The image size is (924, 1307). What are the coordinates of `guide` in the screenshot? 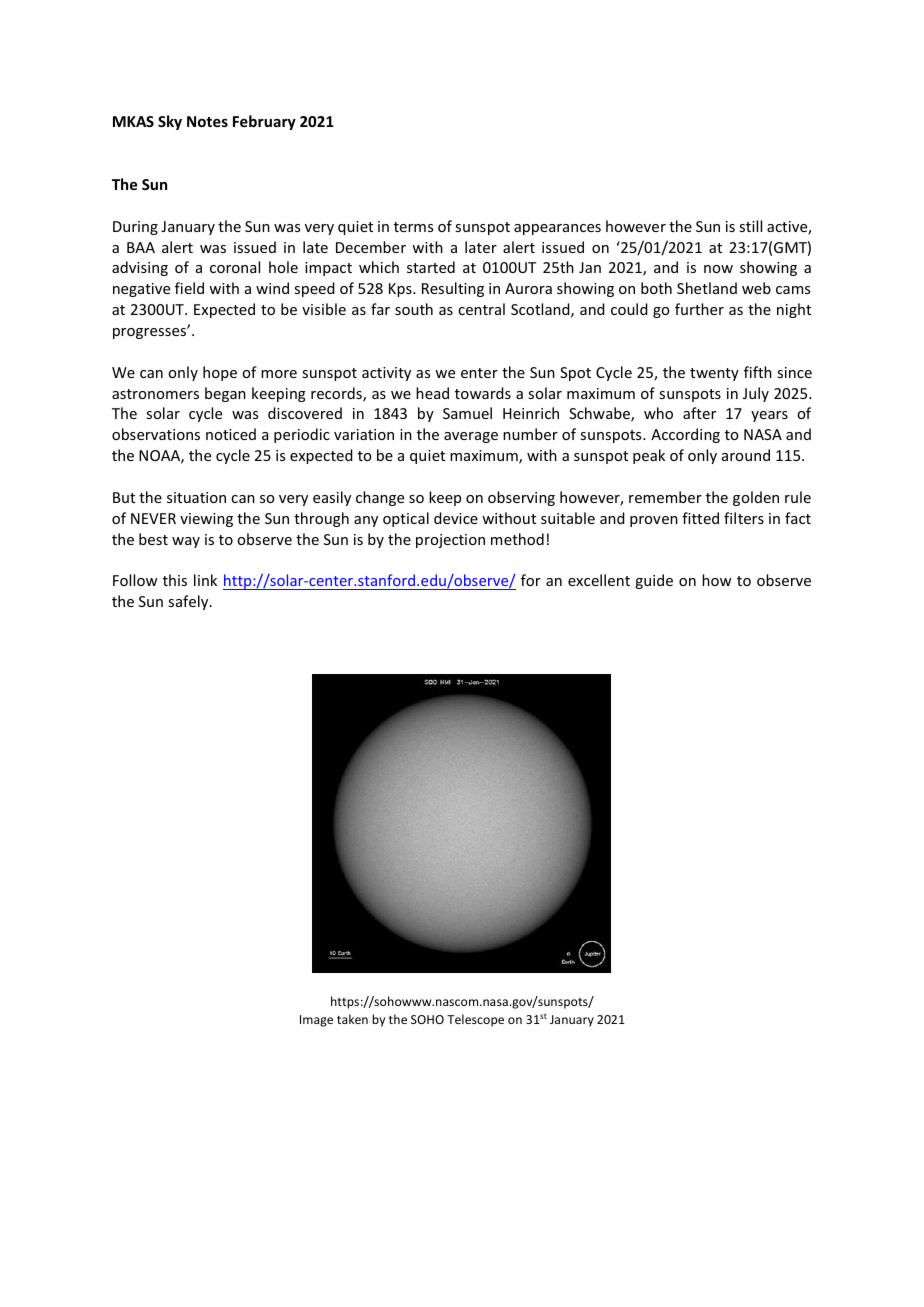 It's located at (654, 581).
